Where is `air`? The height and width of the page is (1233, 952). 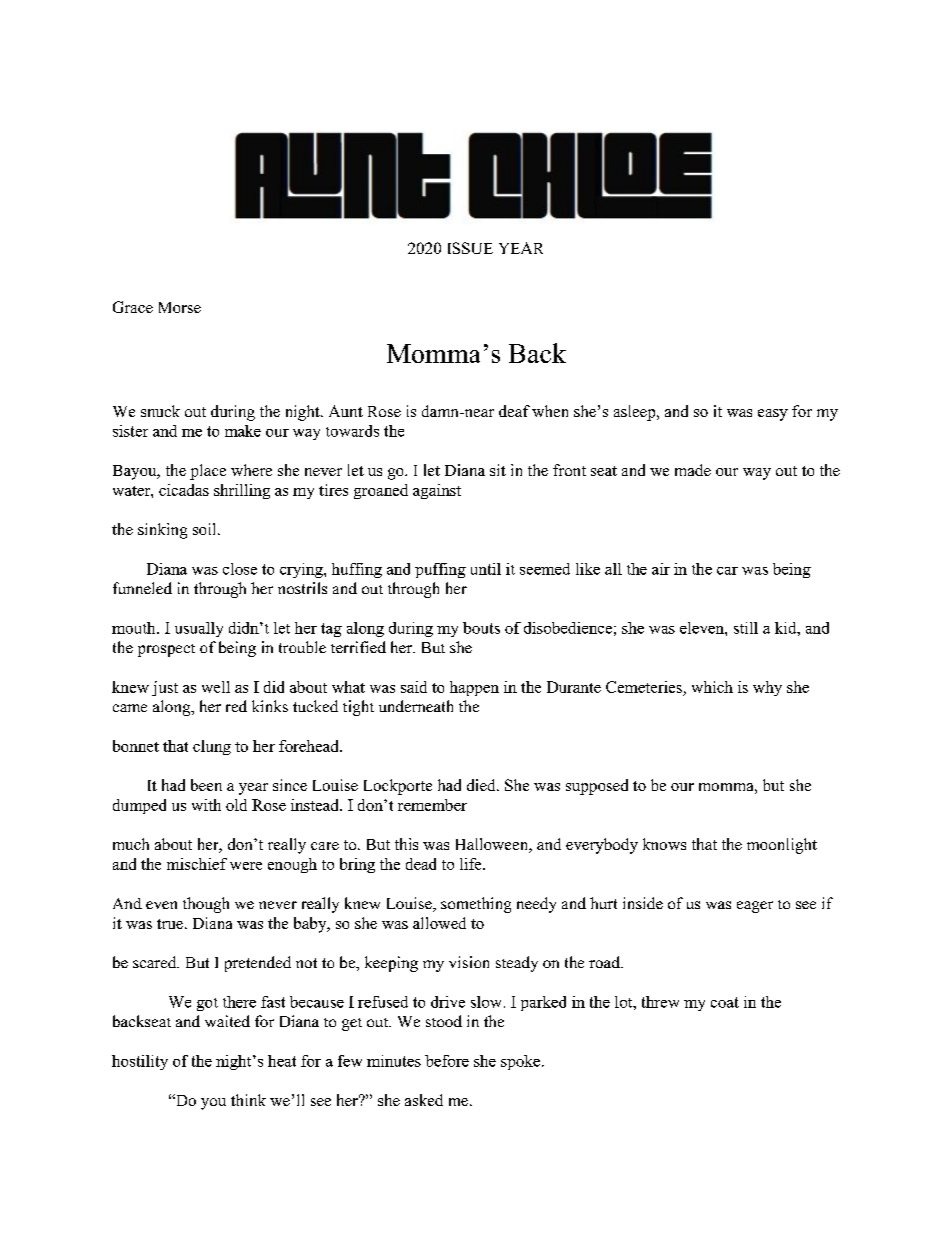
air is located at coordinates (661, 569).
